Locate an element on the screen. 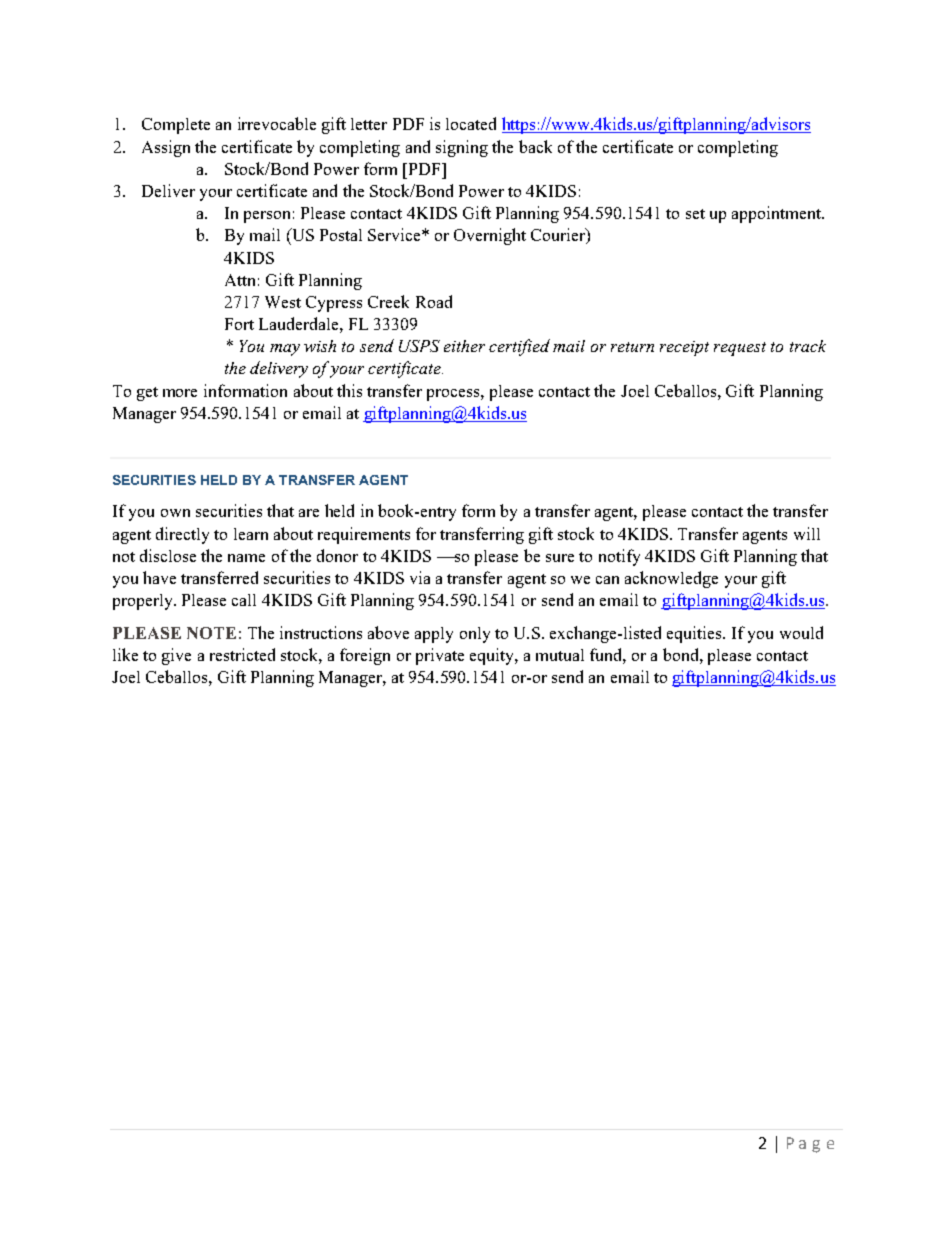  set is located at coordinates (695, 214).
